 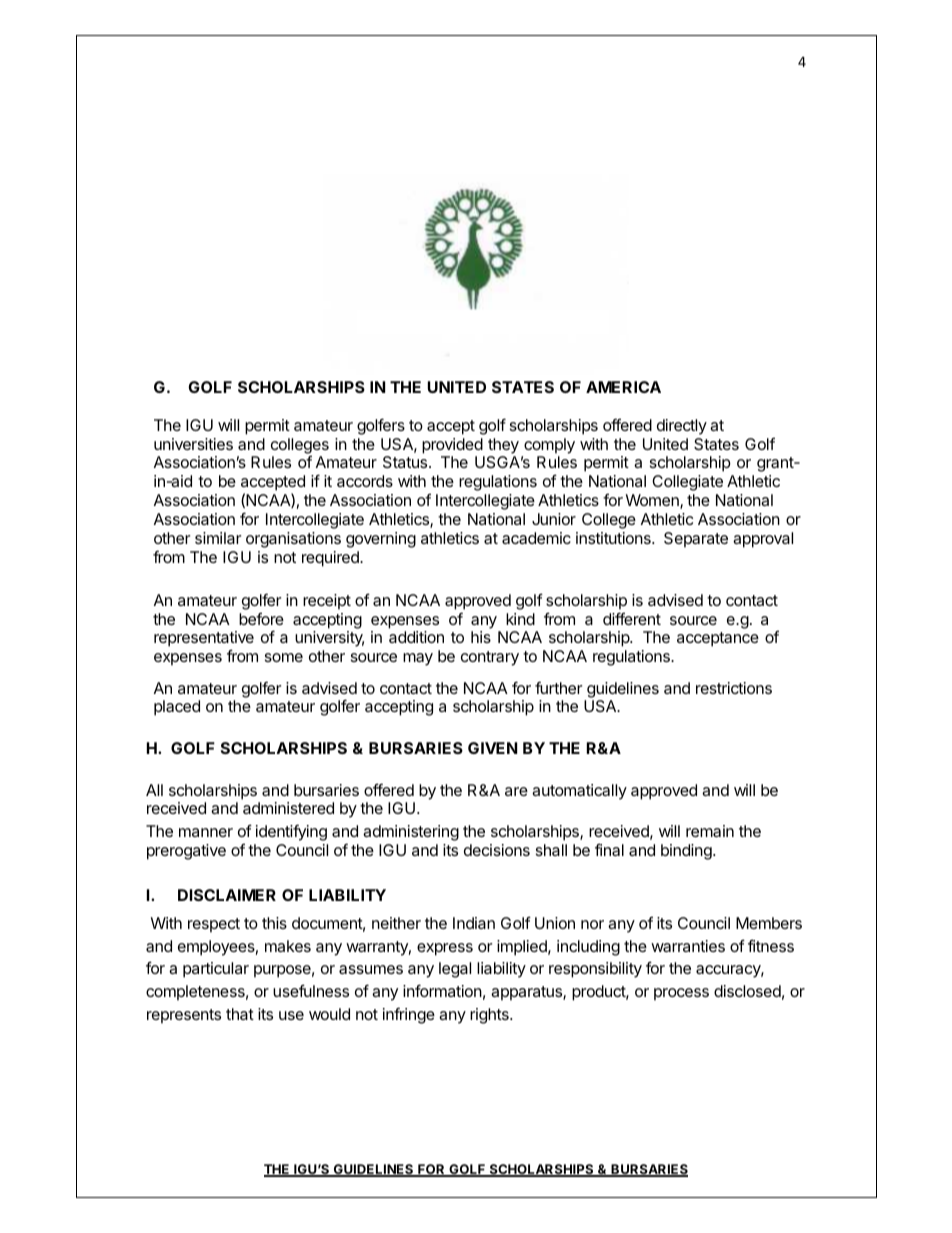 What do you see at coordinates (682, 427) in the screenshot?
I see `directly` at bounding box center [682, 427].
